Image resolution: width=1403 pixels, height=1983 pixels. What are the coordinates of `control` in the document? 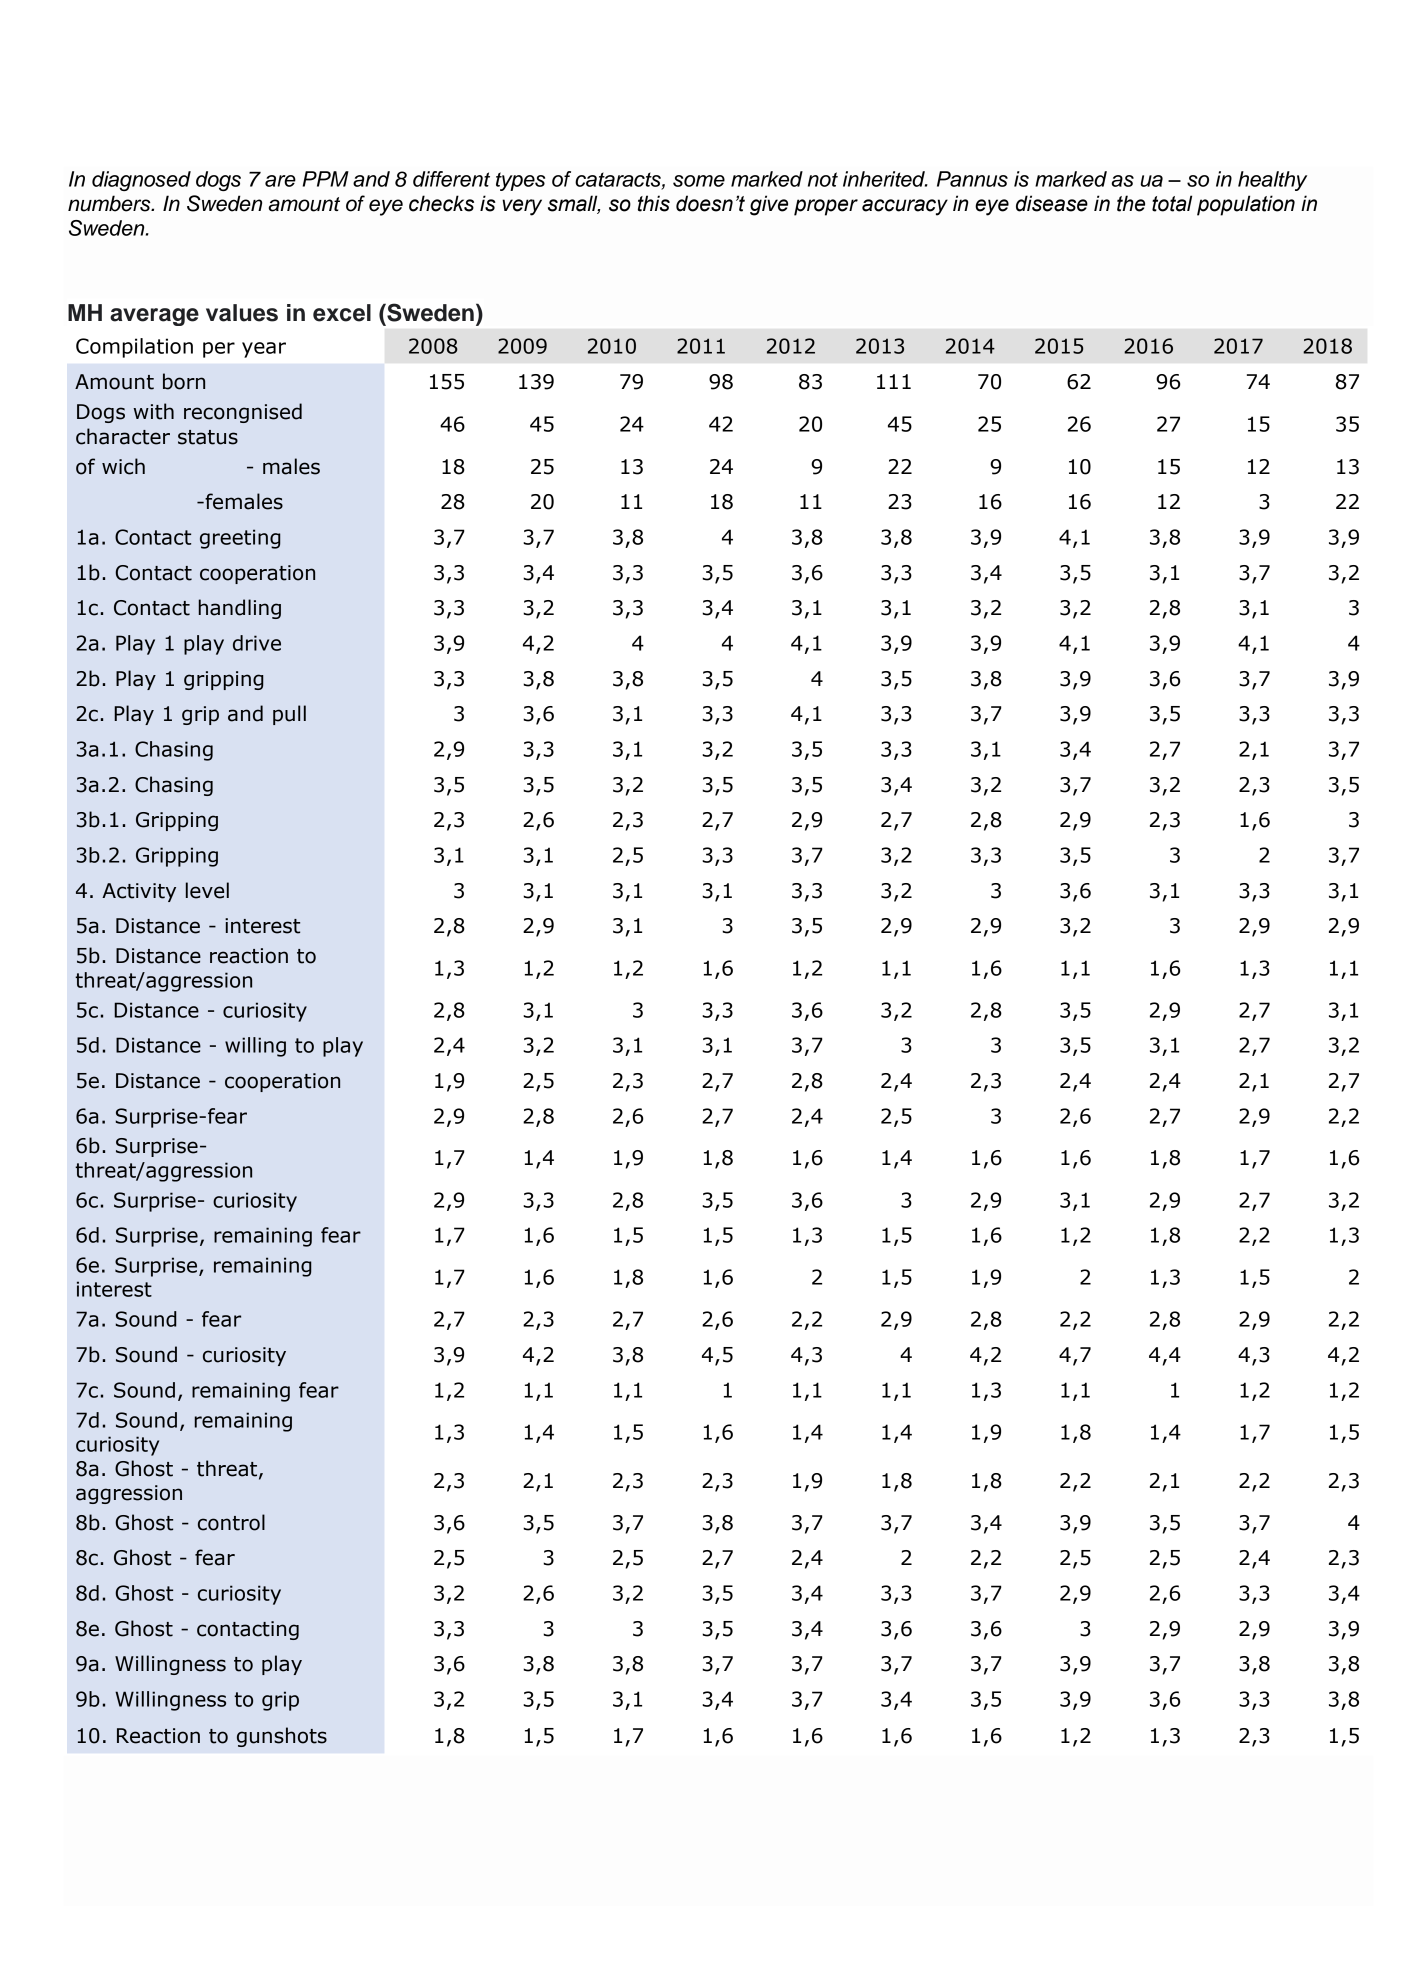 It's located at (231, 1522).
